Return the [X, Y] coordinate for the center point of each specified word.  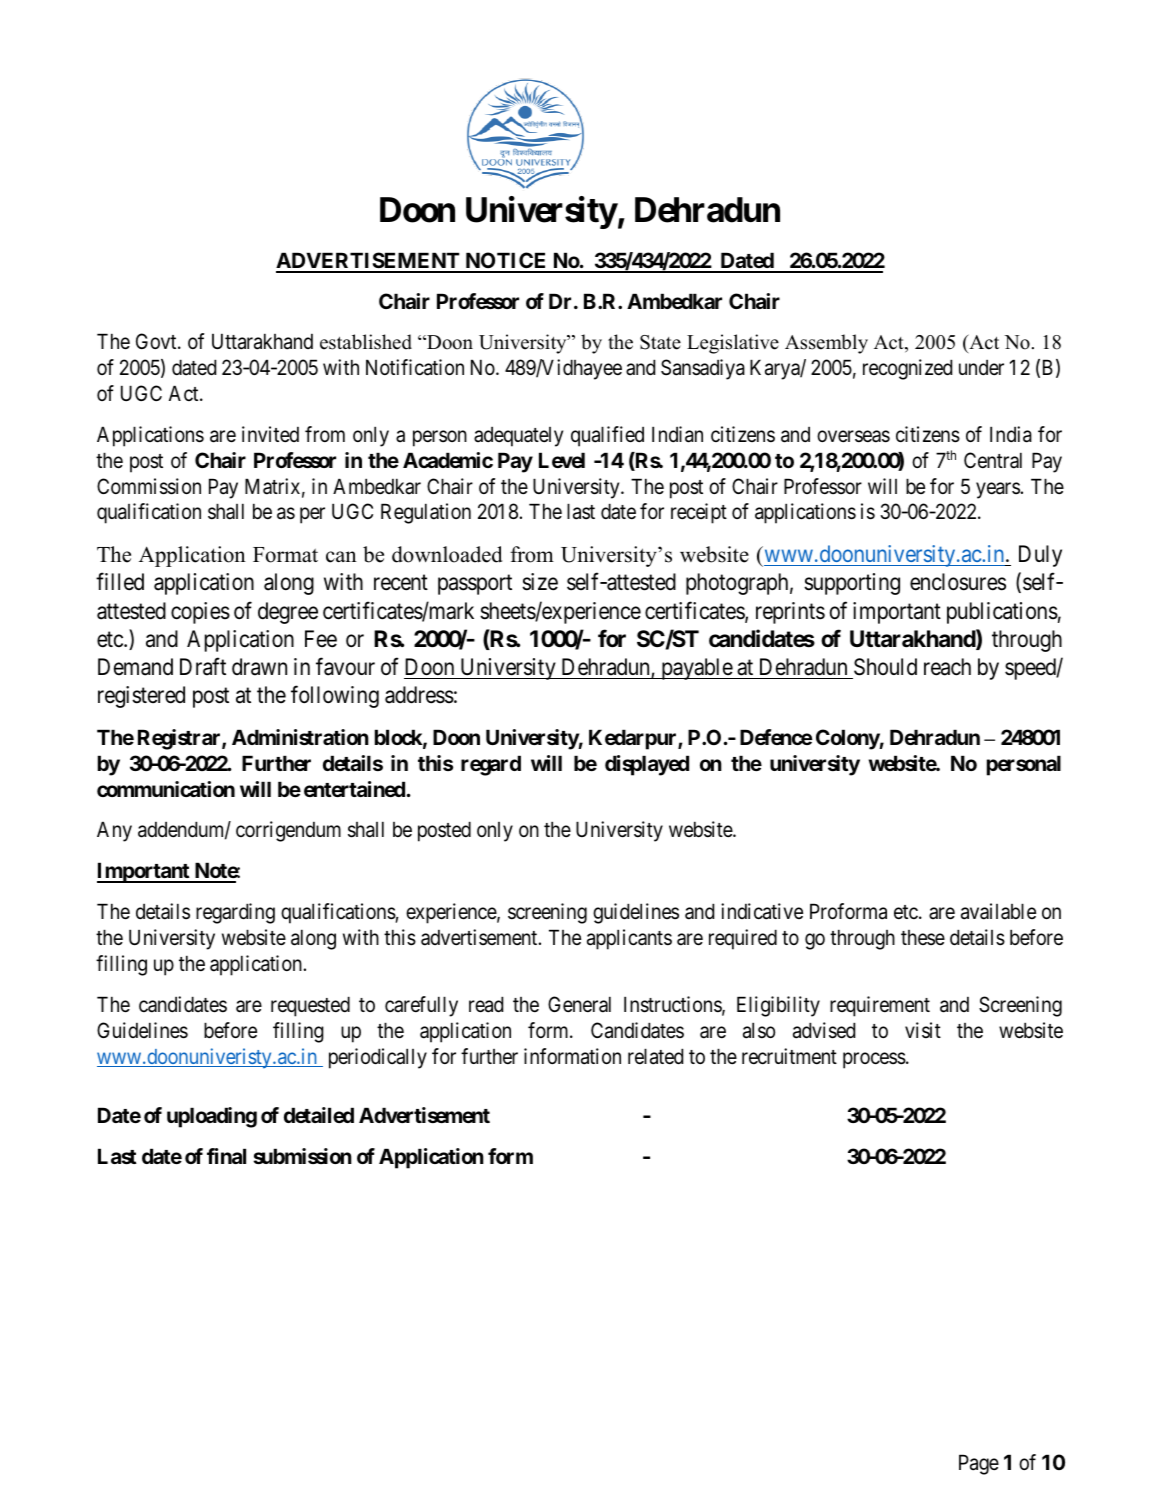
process [874, 1060]
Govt [157, 341]
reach [947, 667]
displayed [647, 765]
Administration [300, 737]
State [660, 342]
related [655, 1056]
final [226, 1156]
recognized [907, 369]
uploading [212, 1117]
